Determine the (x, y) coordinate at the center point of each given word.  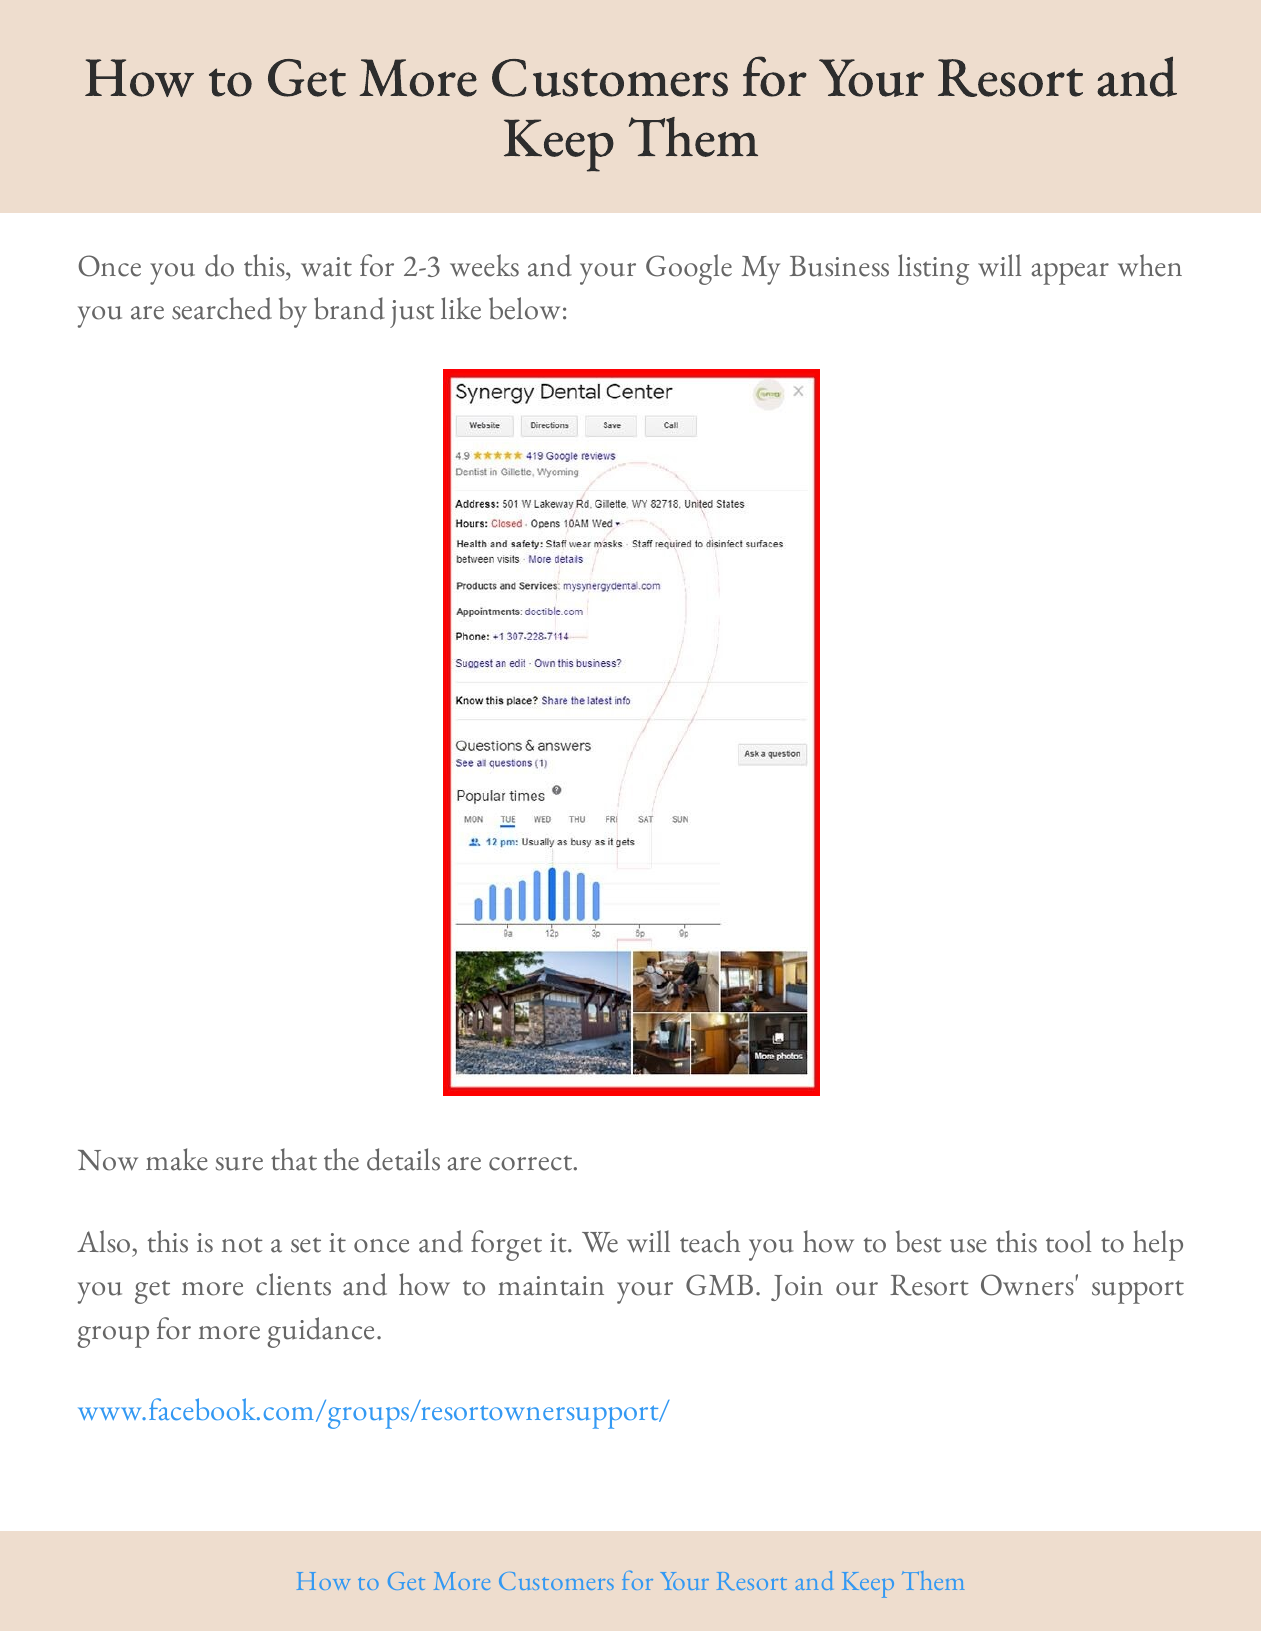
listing (933, 269)
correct (531, 1163)
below (524, 308)
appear (1070, 274)
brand (349, 308)
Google (689, 269)
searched (222, 308)
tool (1068, 1241)
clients (293, 1284)
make (177, 1159)
